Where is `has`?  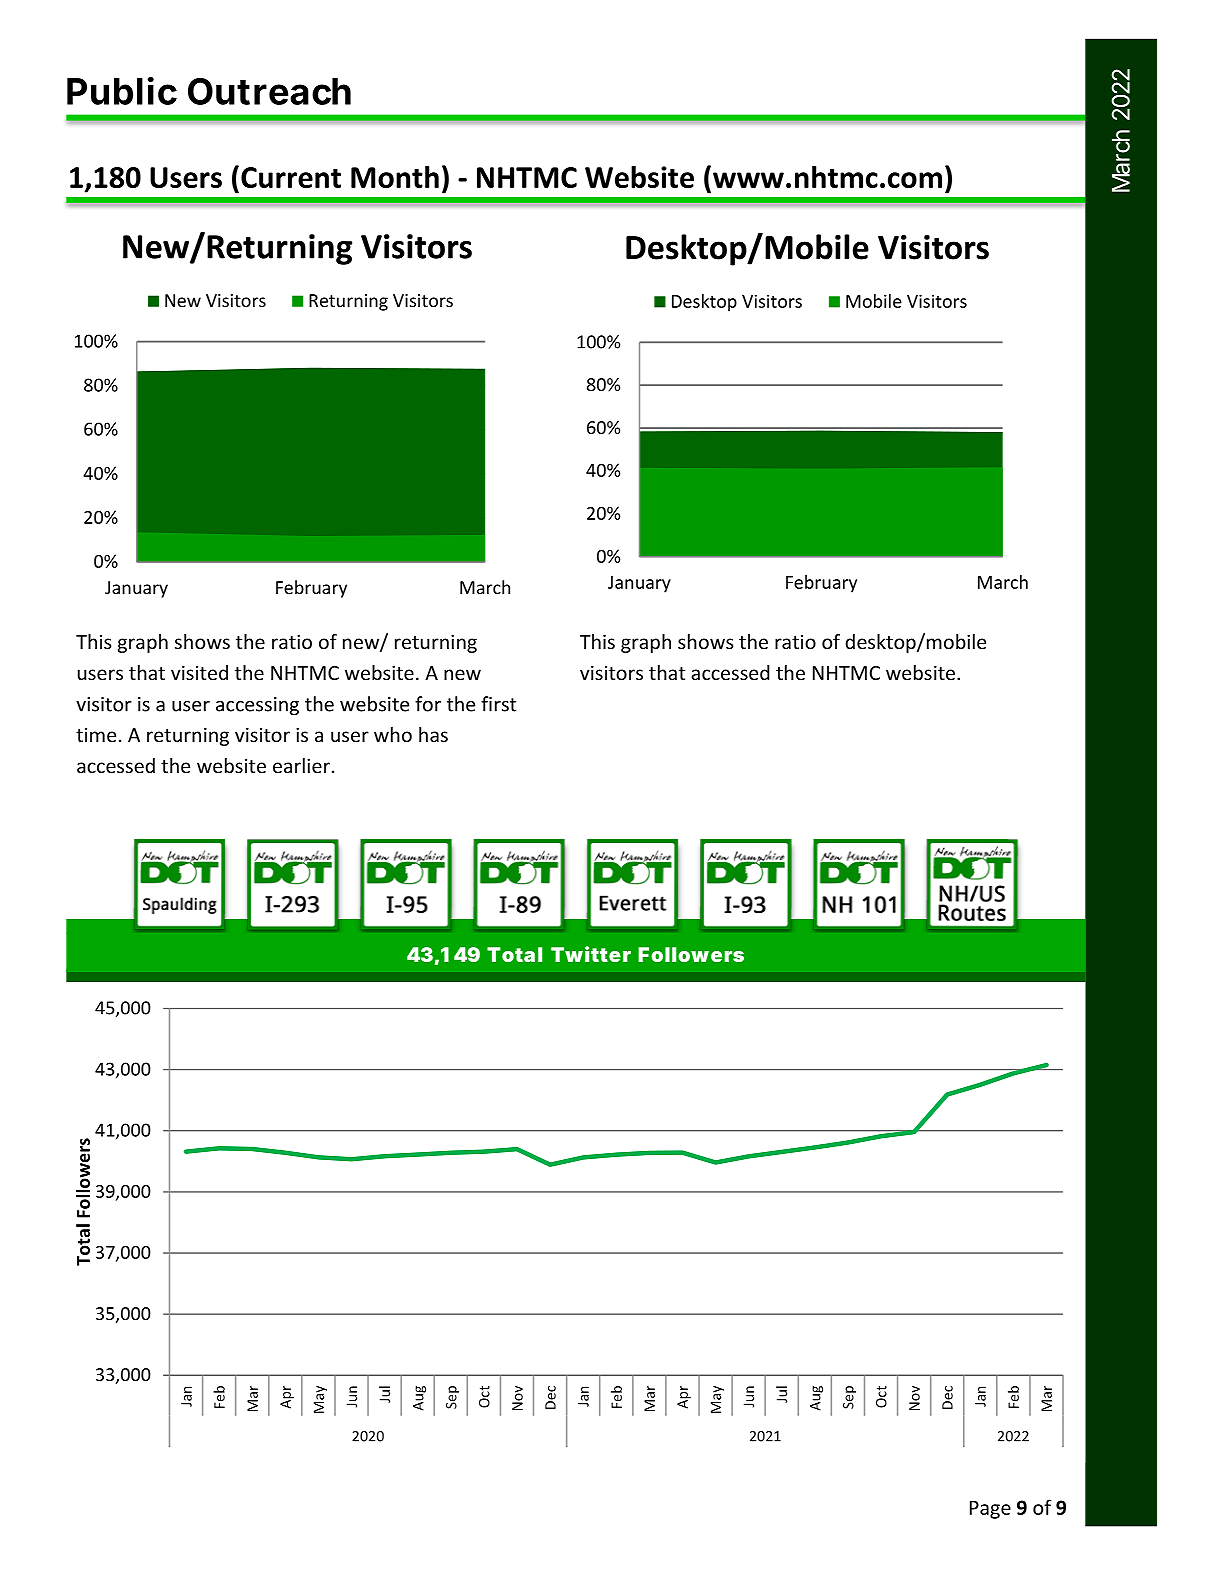 has is located at coordinates (433, 734).
